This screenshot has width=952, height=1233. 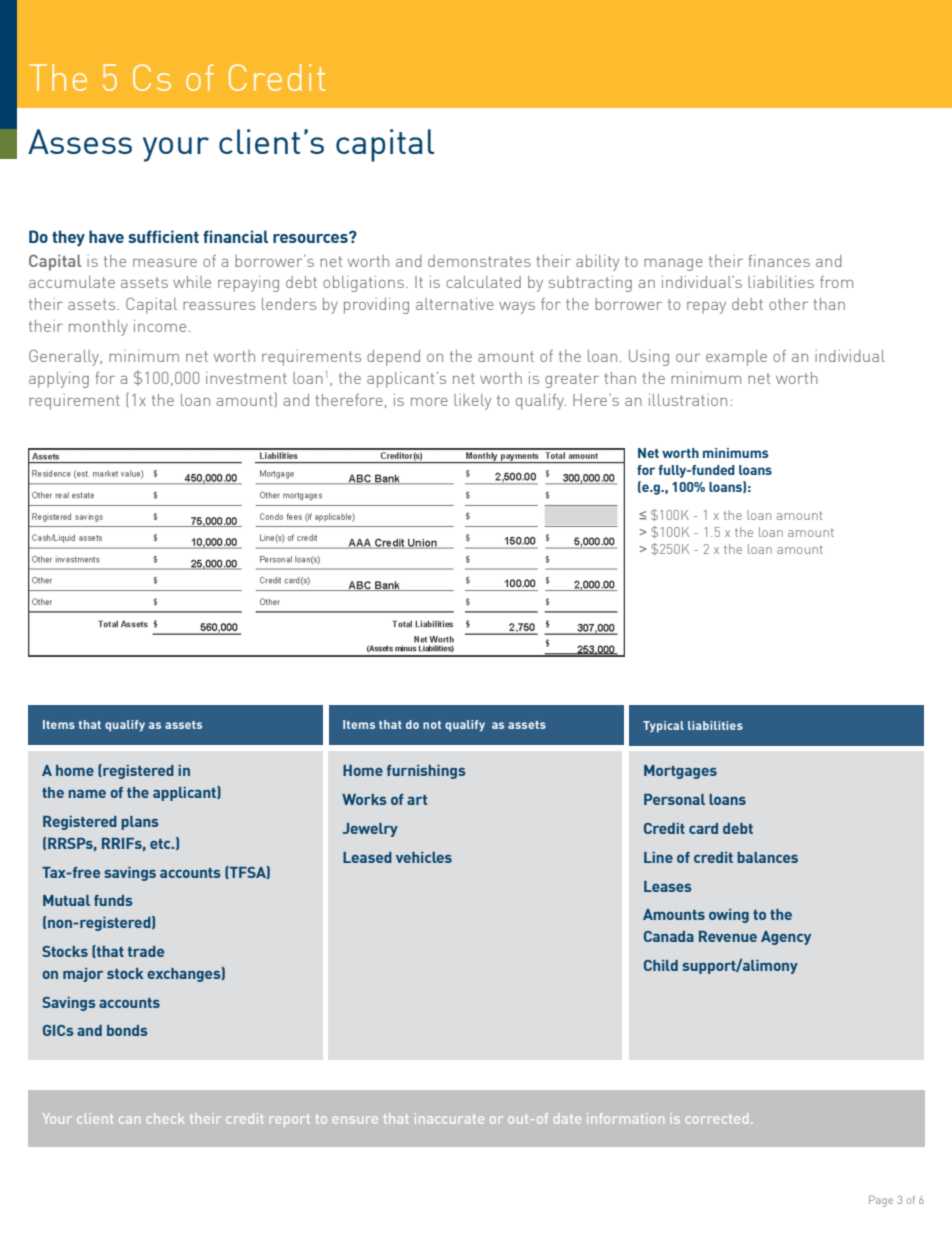 What do you see at coordinates (80, 141) in the screenshot?
I see `Assess` at bounding box center [80, 141].
